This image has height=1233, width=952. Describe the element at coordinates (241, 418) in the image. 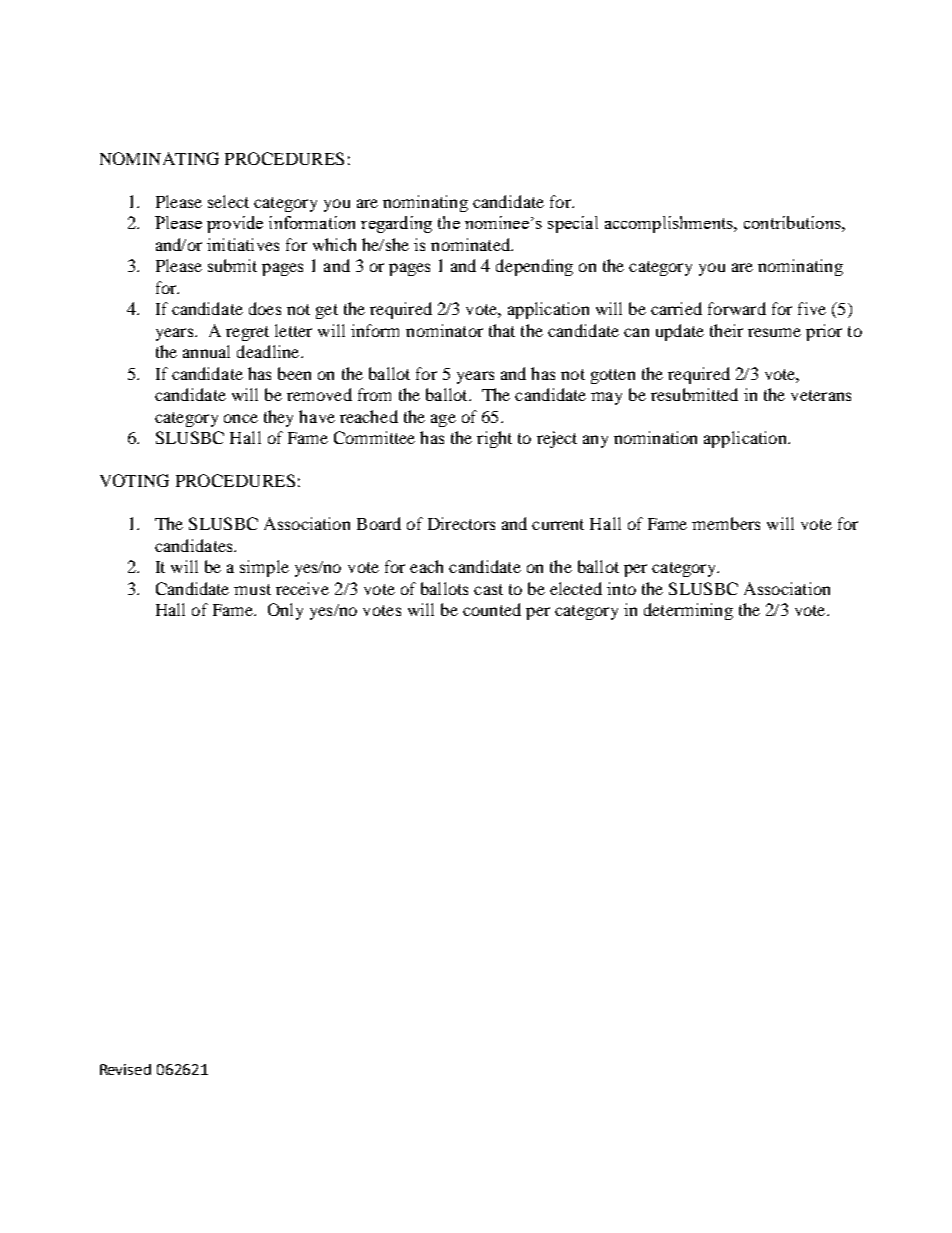

I see `once` at that location.
